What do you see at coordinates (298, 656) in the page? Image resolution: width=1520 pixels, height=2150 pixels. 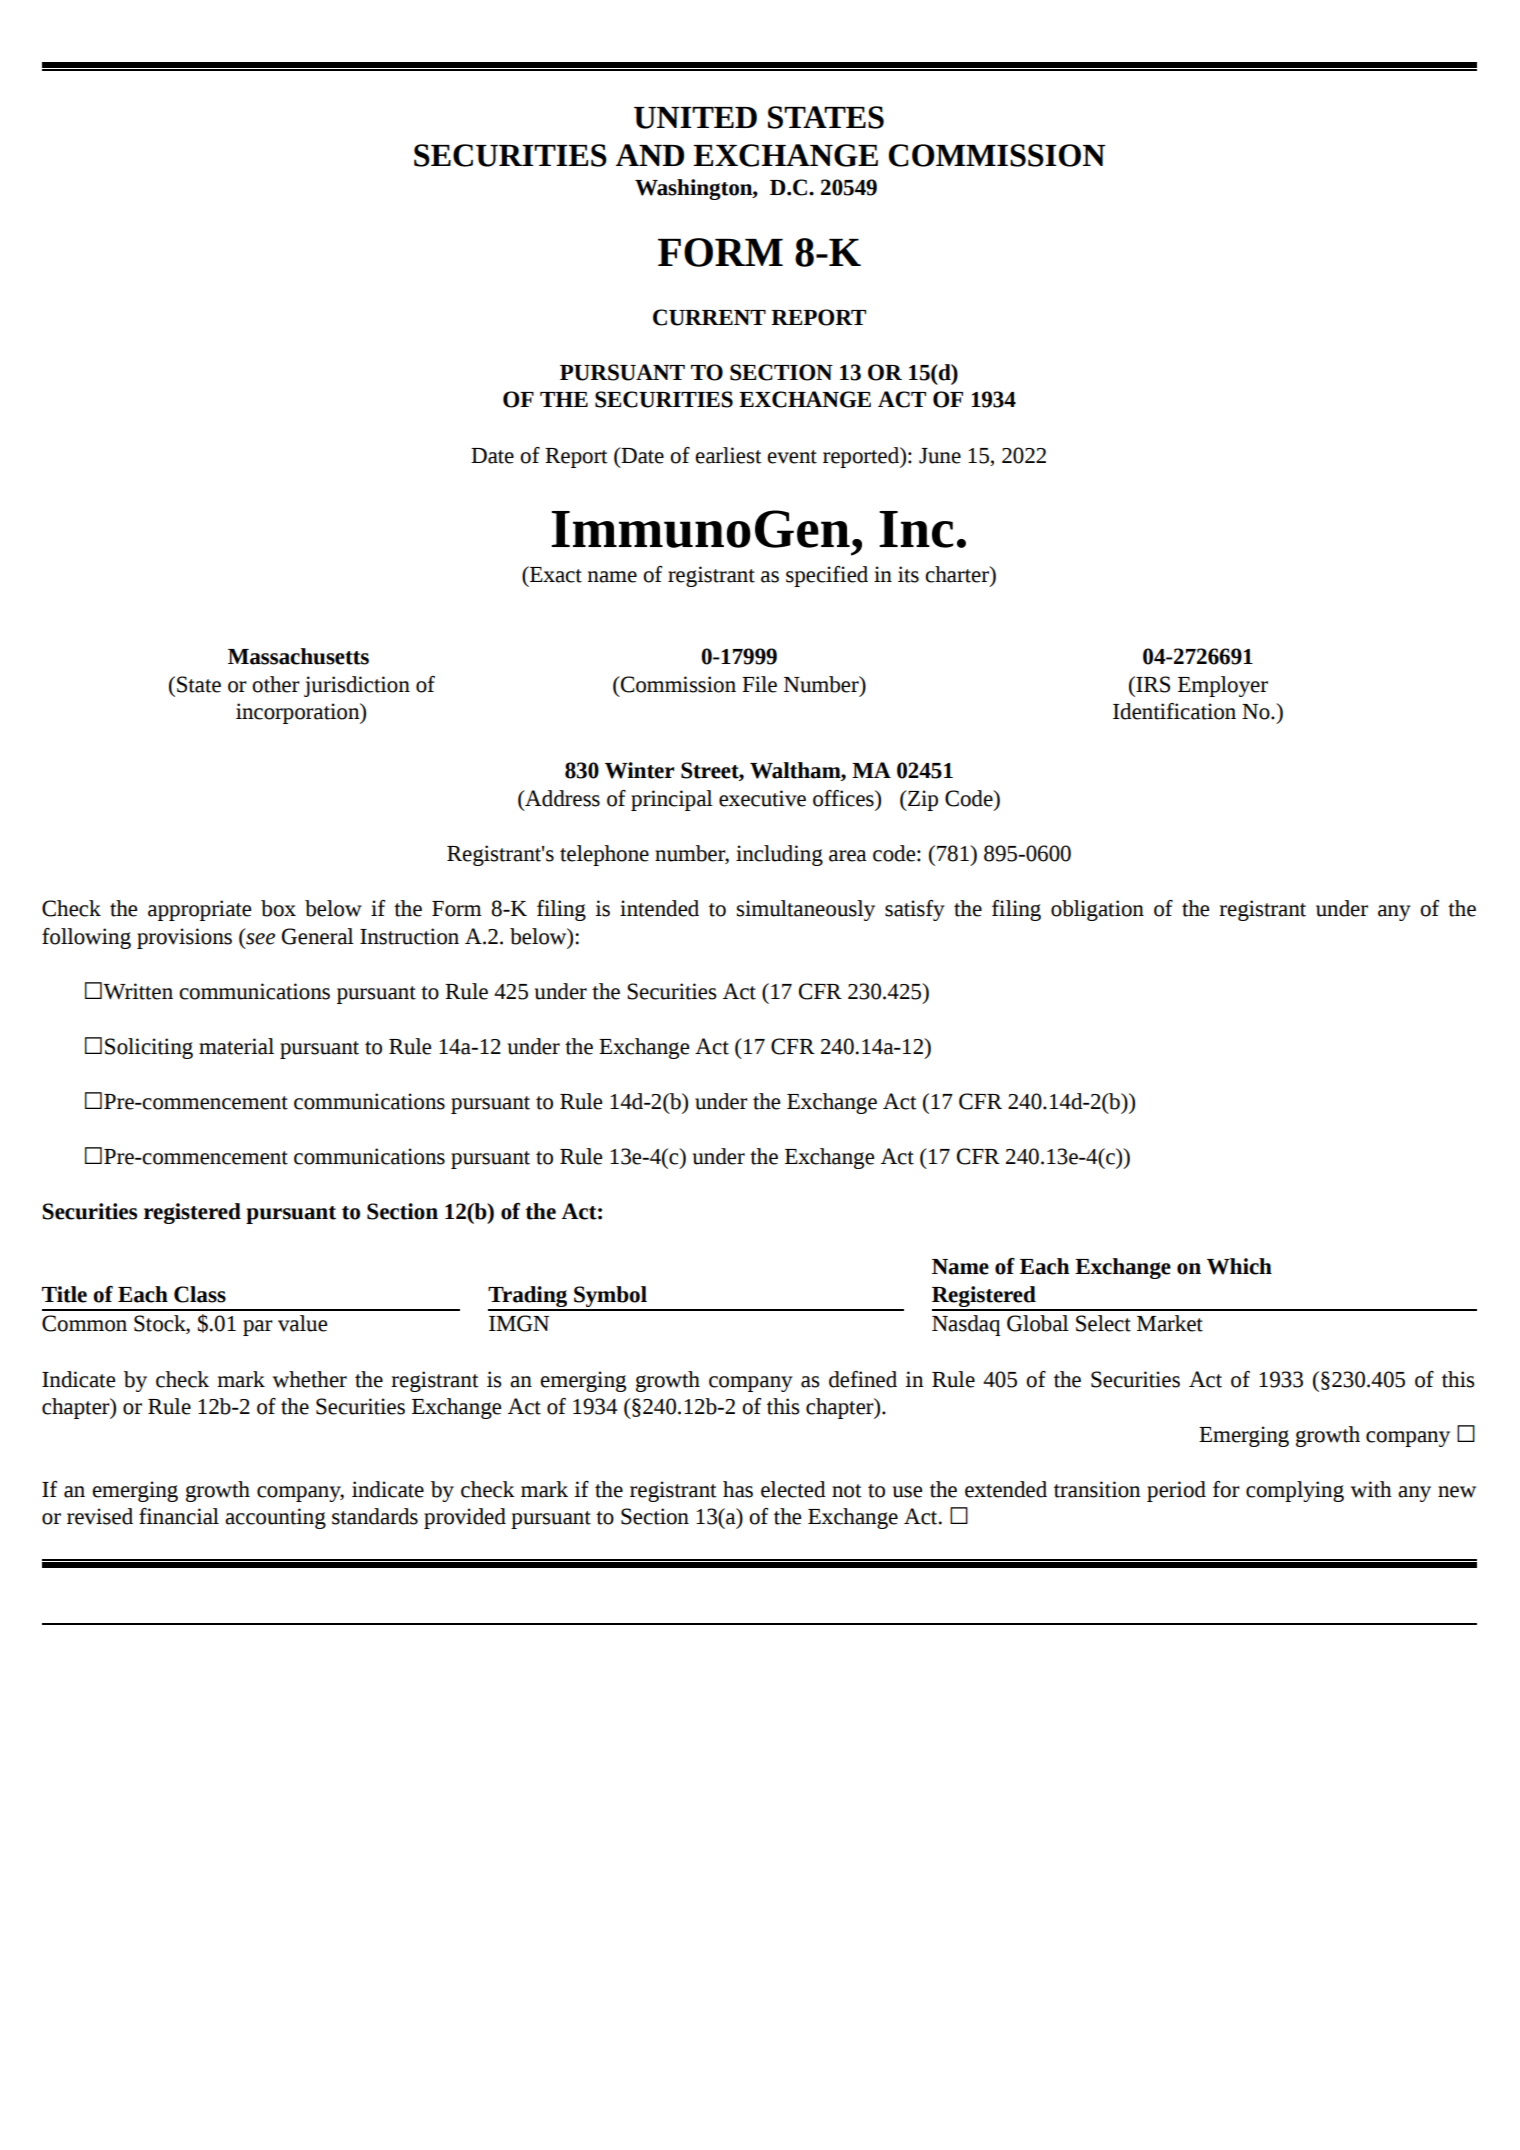 I see `Massachusetts` at bounding box center [298, 656].
